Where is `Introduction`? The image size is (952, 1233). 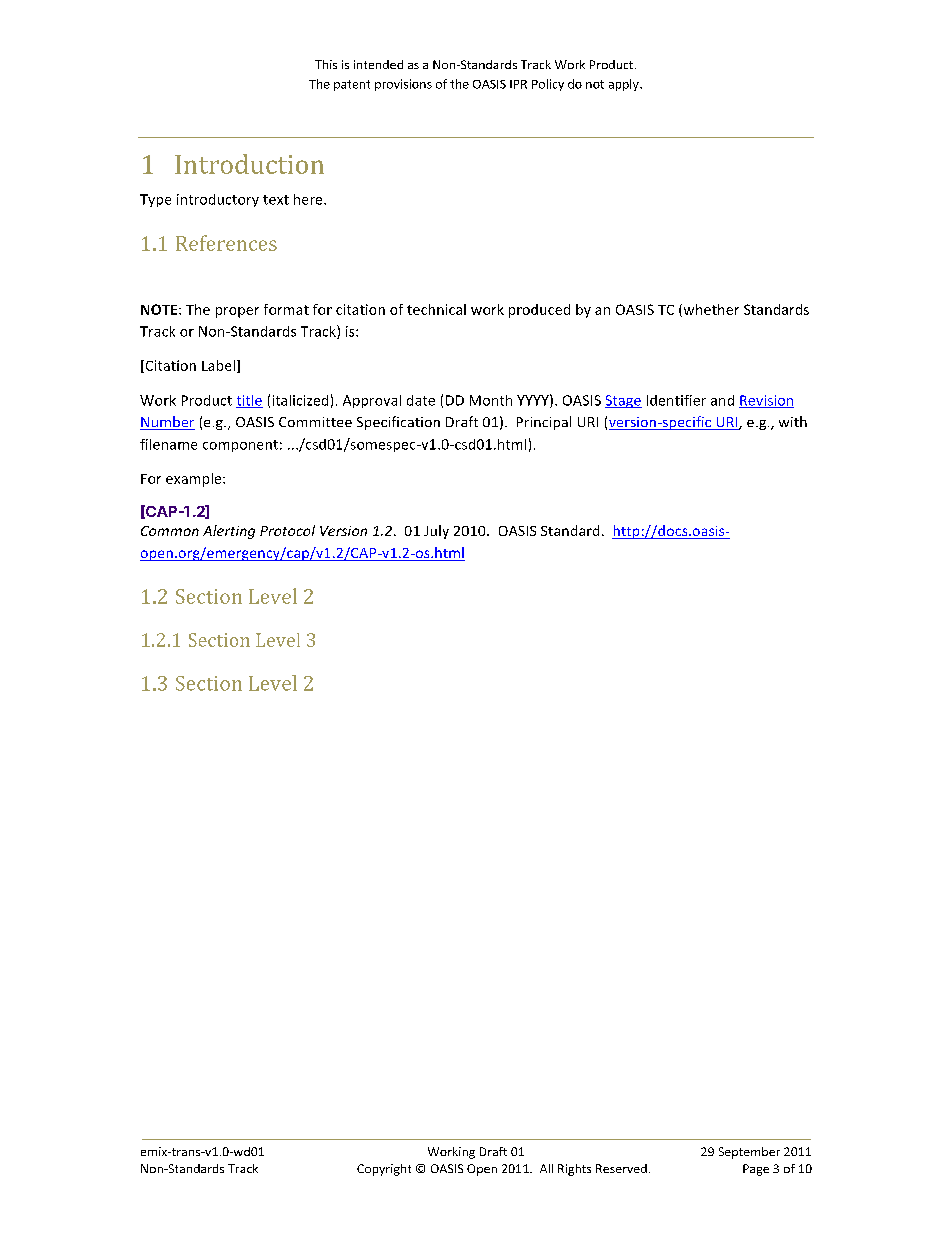 Introduction is located at coordinates (249, 164).
